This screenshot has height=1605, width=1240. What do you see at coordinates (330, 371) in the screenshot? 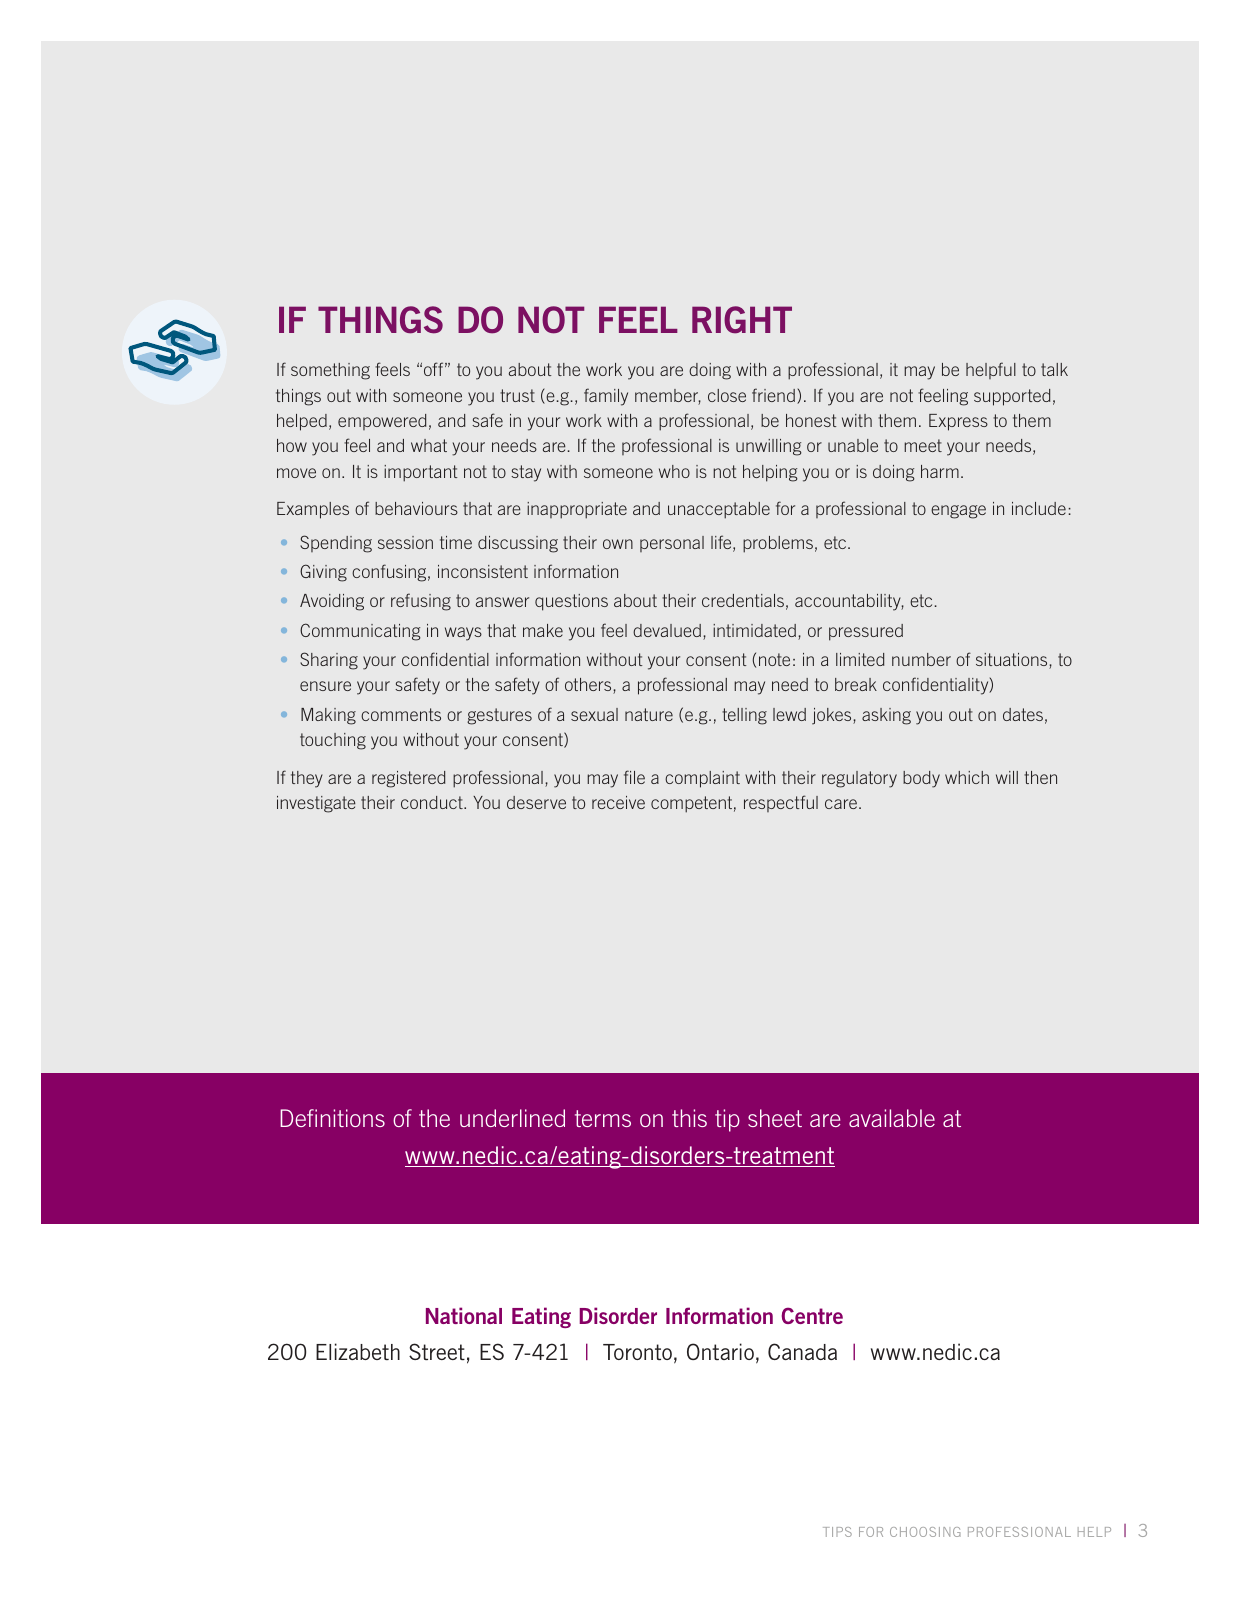
I see `something` at bounding box center [330, 371].
